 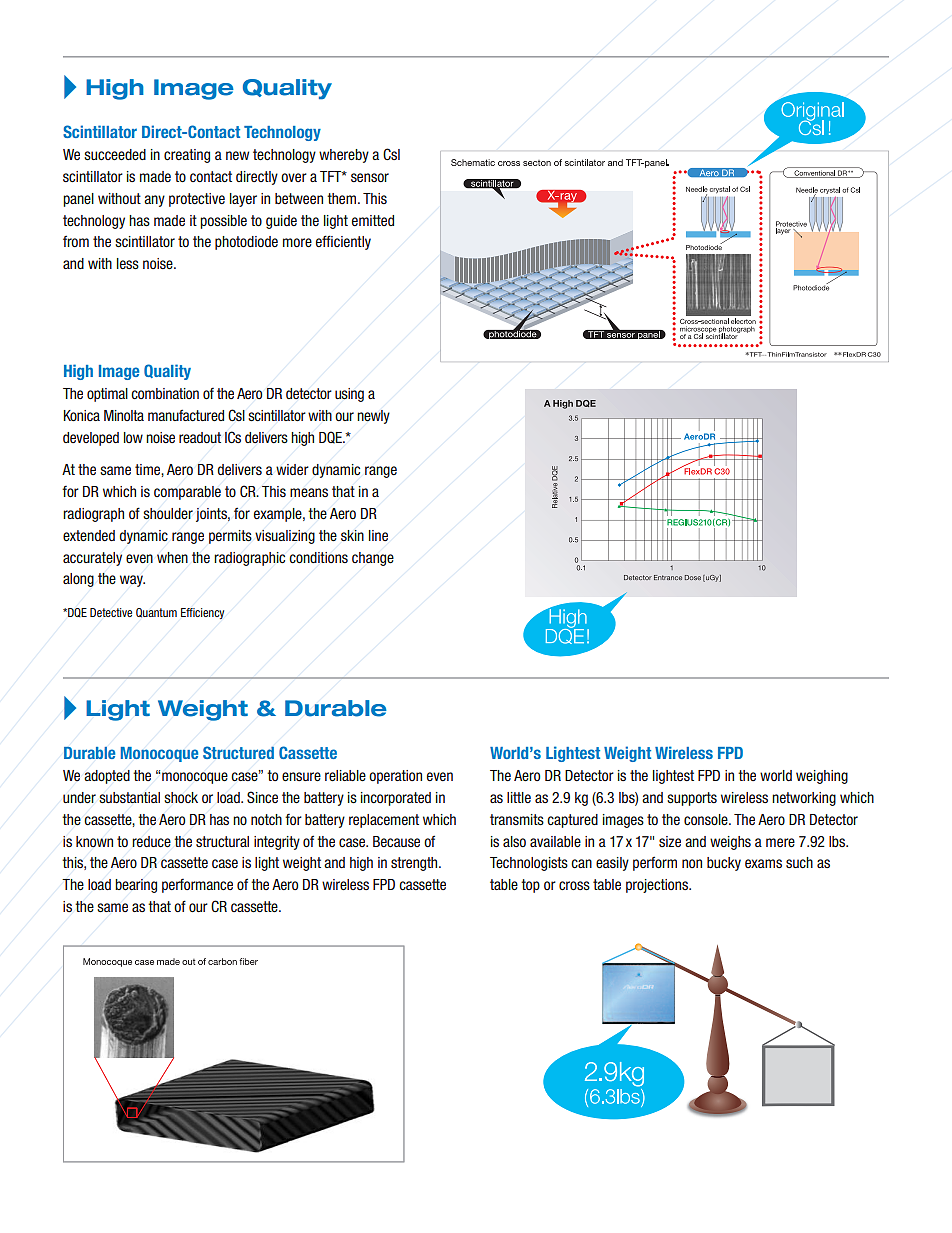 I want to click on change, so click(x=373, y=559).
